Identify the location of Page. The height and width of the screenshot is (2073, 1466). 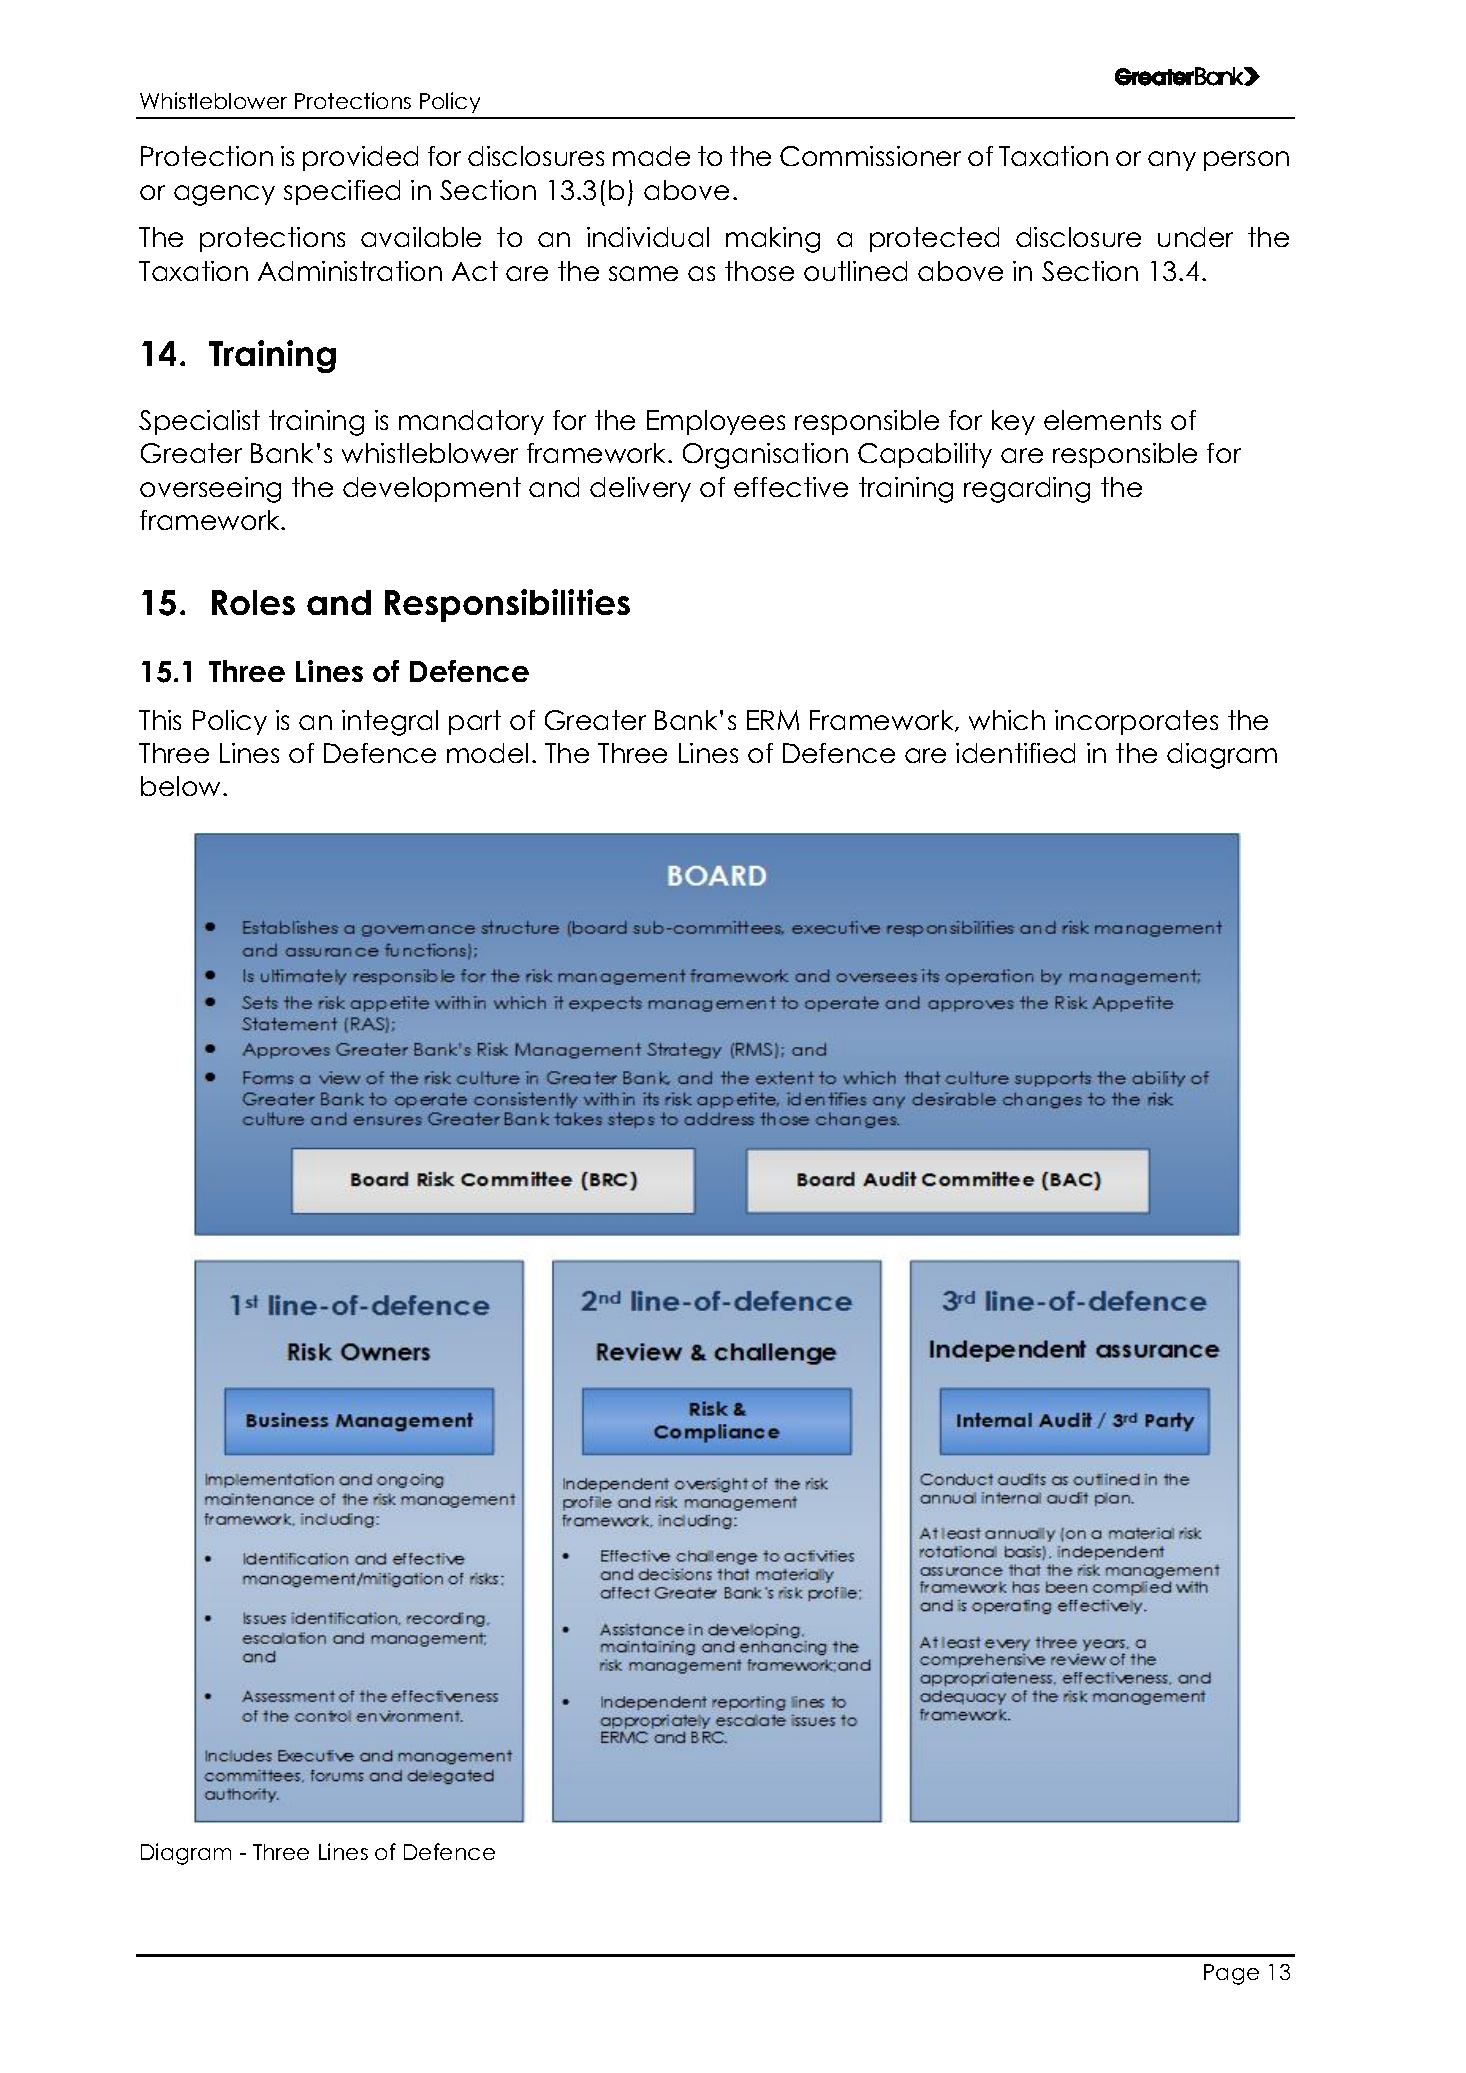
(1231, 1974).
